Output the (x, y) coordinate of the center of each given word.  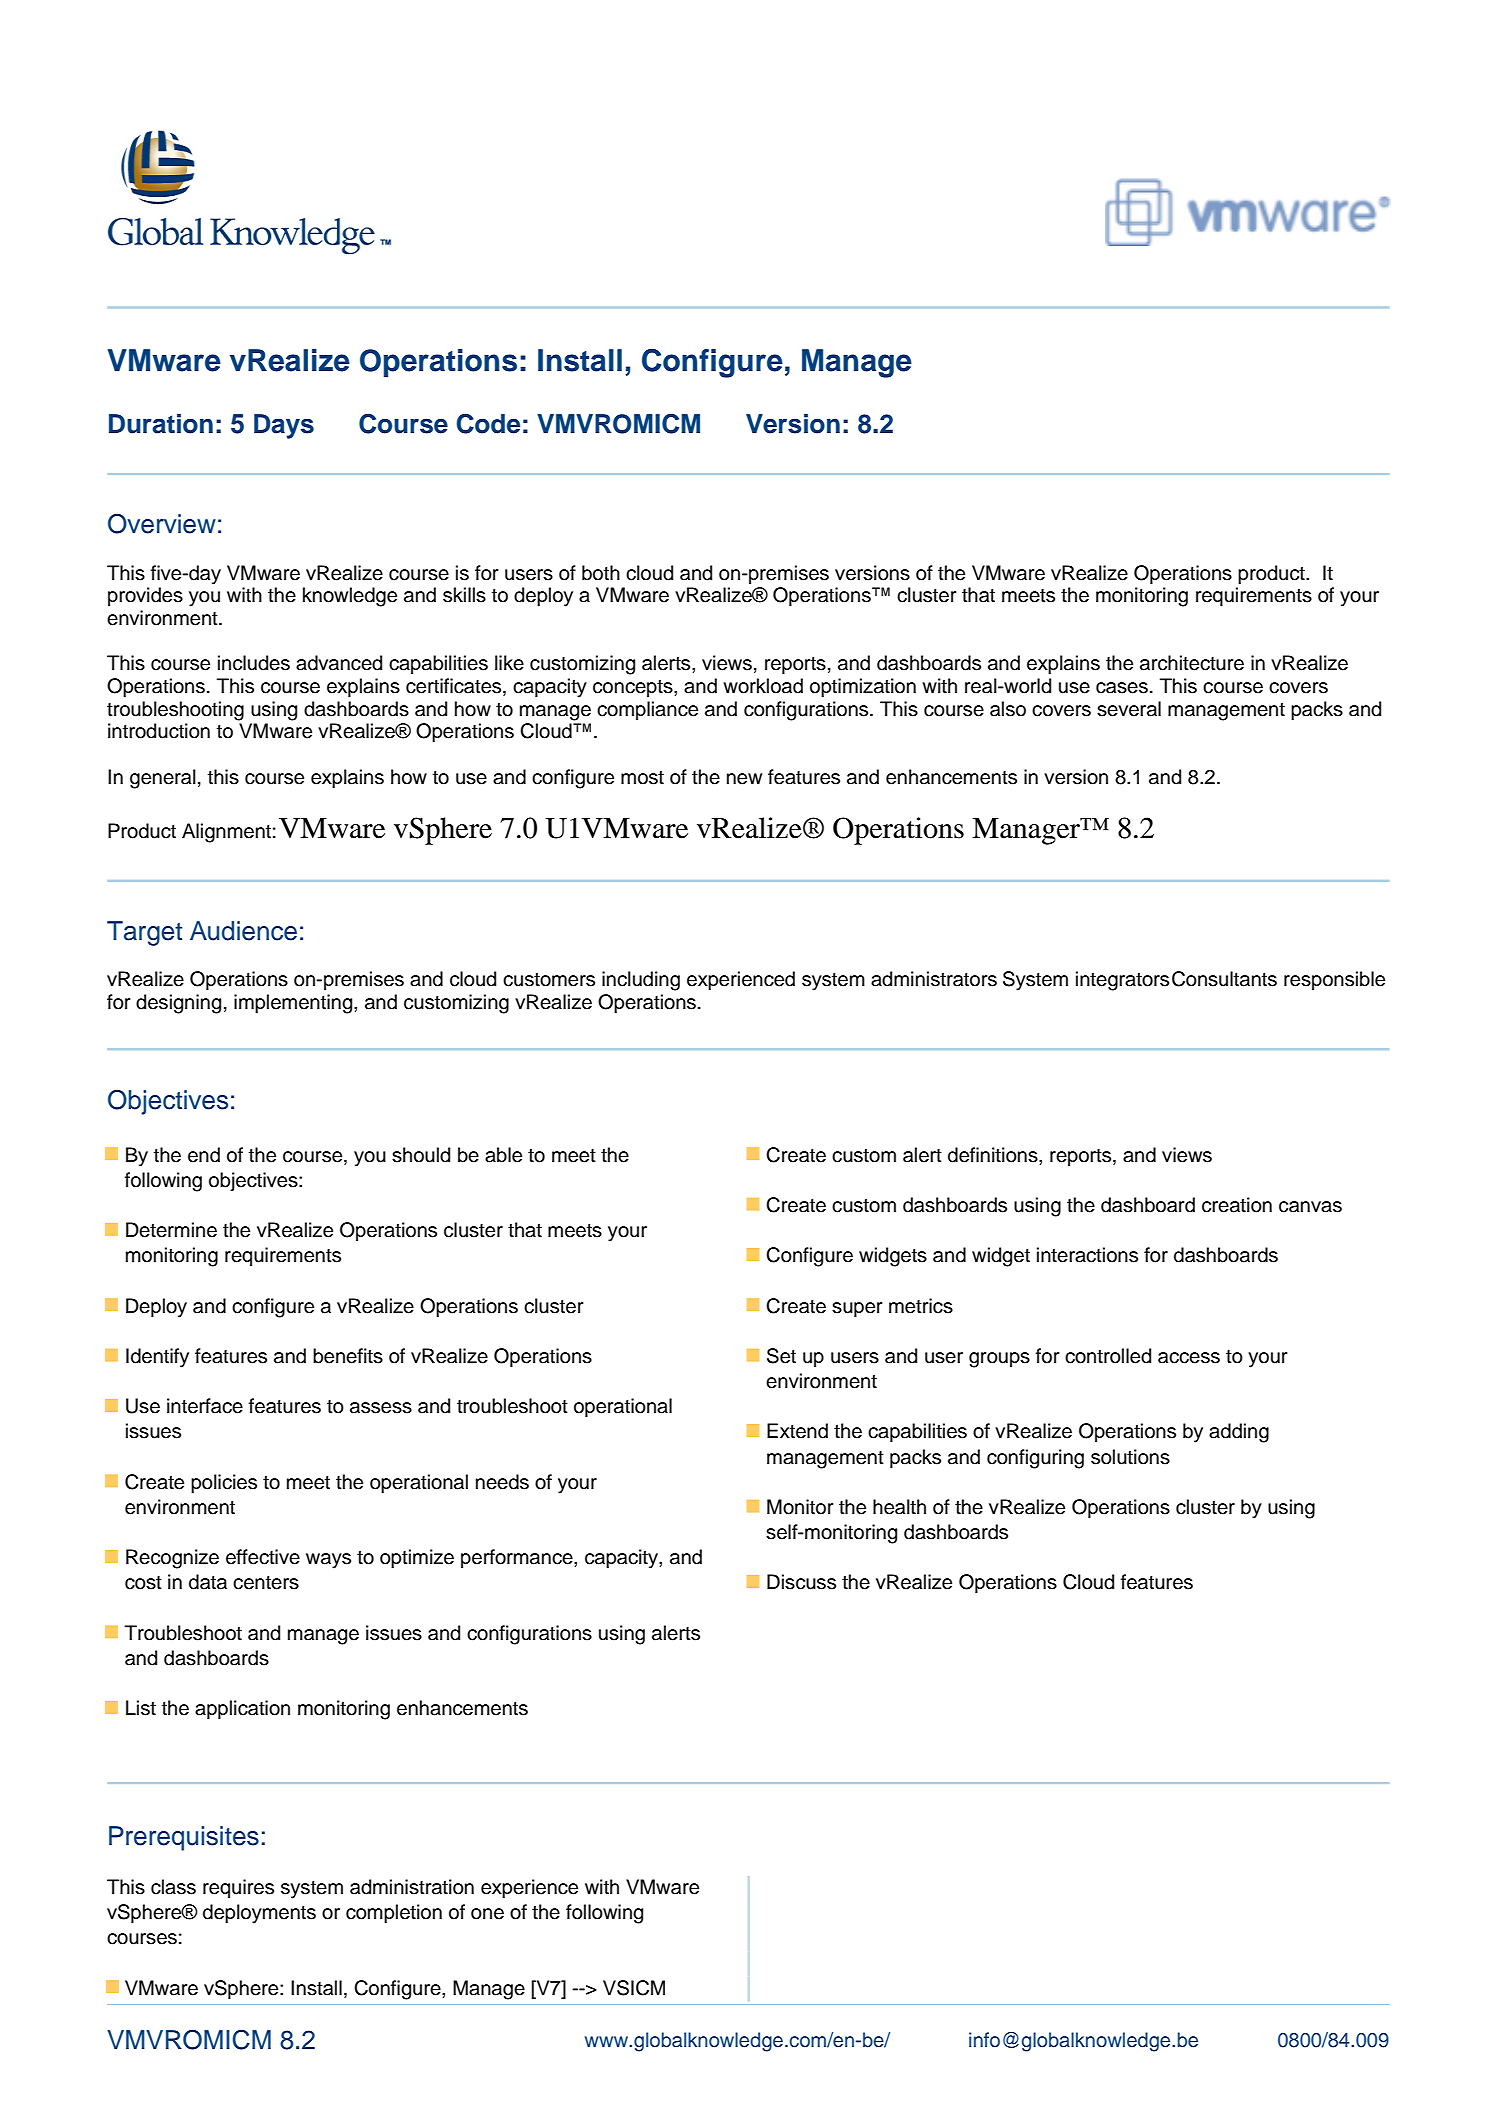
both (601, 573)
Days (284, 426)
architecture (1192, 663)
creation (1237, 1205)
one (487, 1914)
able (503, 1155)
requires (238, 1888)
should (421, 1155)
